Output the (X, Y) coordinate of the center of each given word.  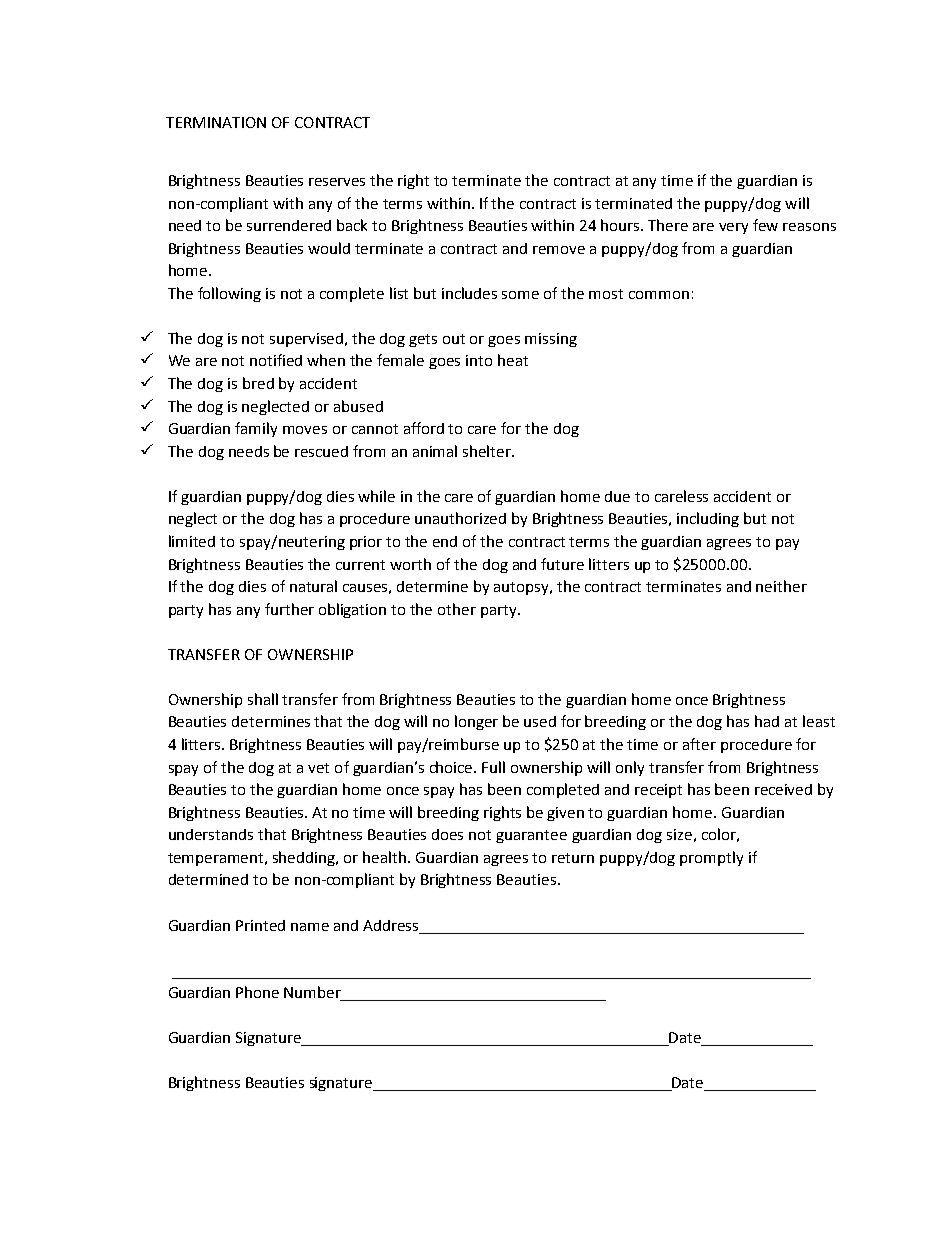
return (573, 858)
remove (559, 250)
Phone (257, 992)
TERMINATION (216, 122)
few (765, 225)
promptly (711, 858)
